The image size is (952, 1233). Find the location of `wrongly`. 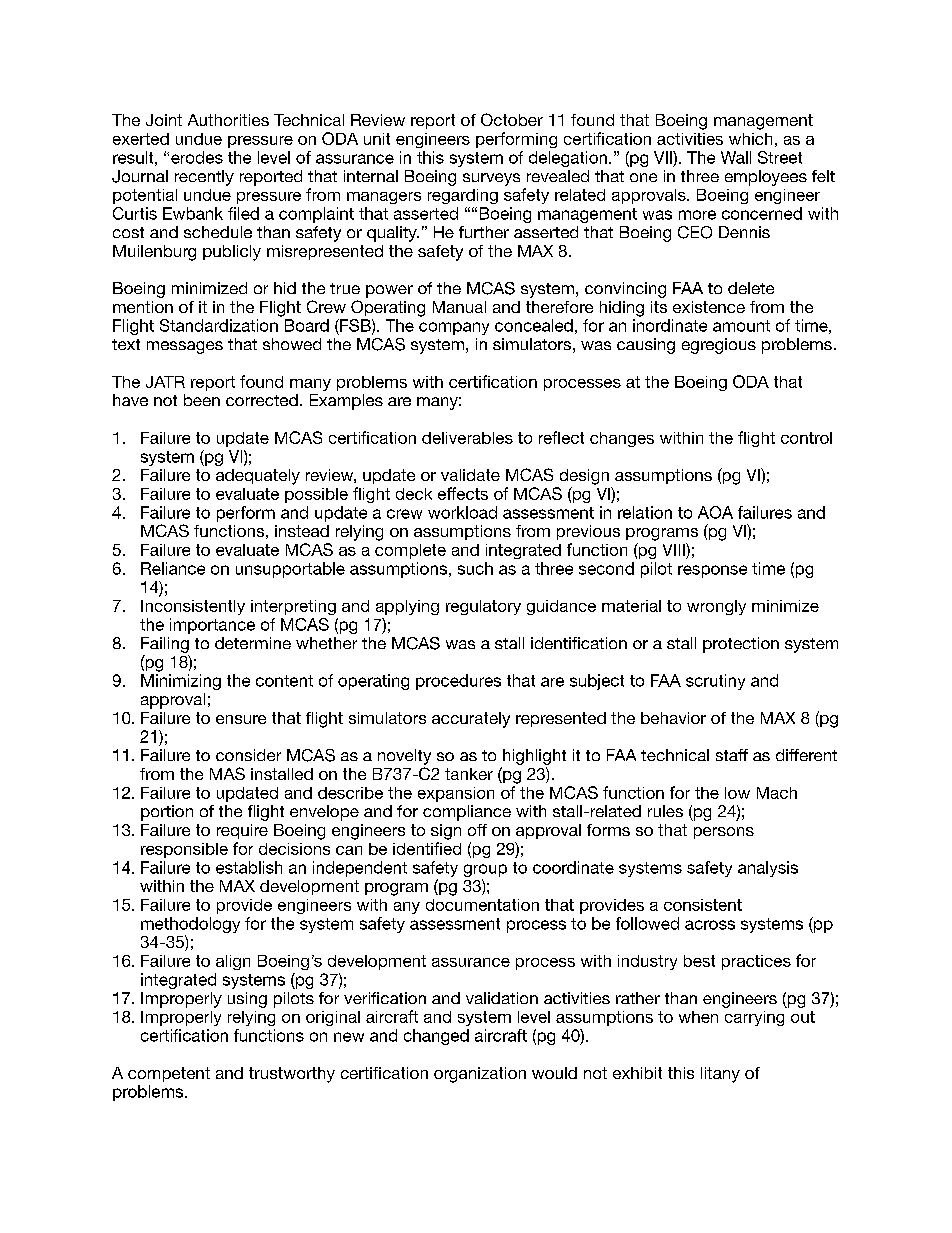

wrongly is located at coordinates (716, 607).
